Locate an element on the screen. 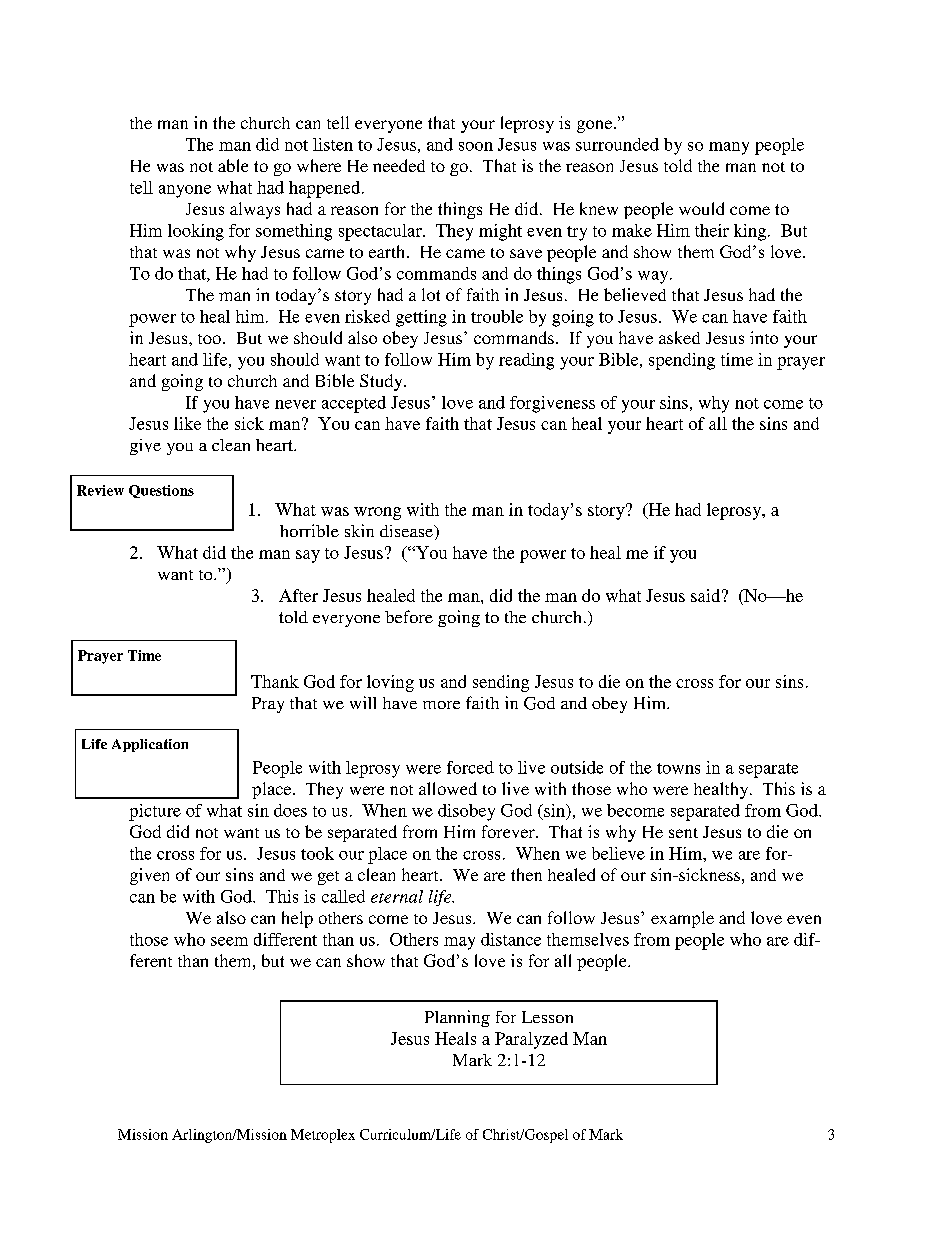 This screenshot has height=1233, width=952. many is located at coordinates (729, 148).
